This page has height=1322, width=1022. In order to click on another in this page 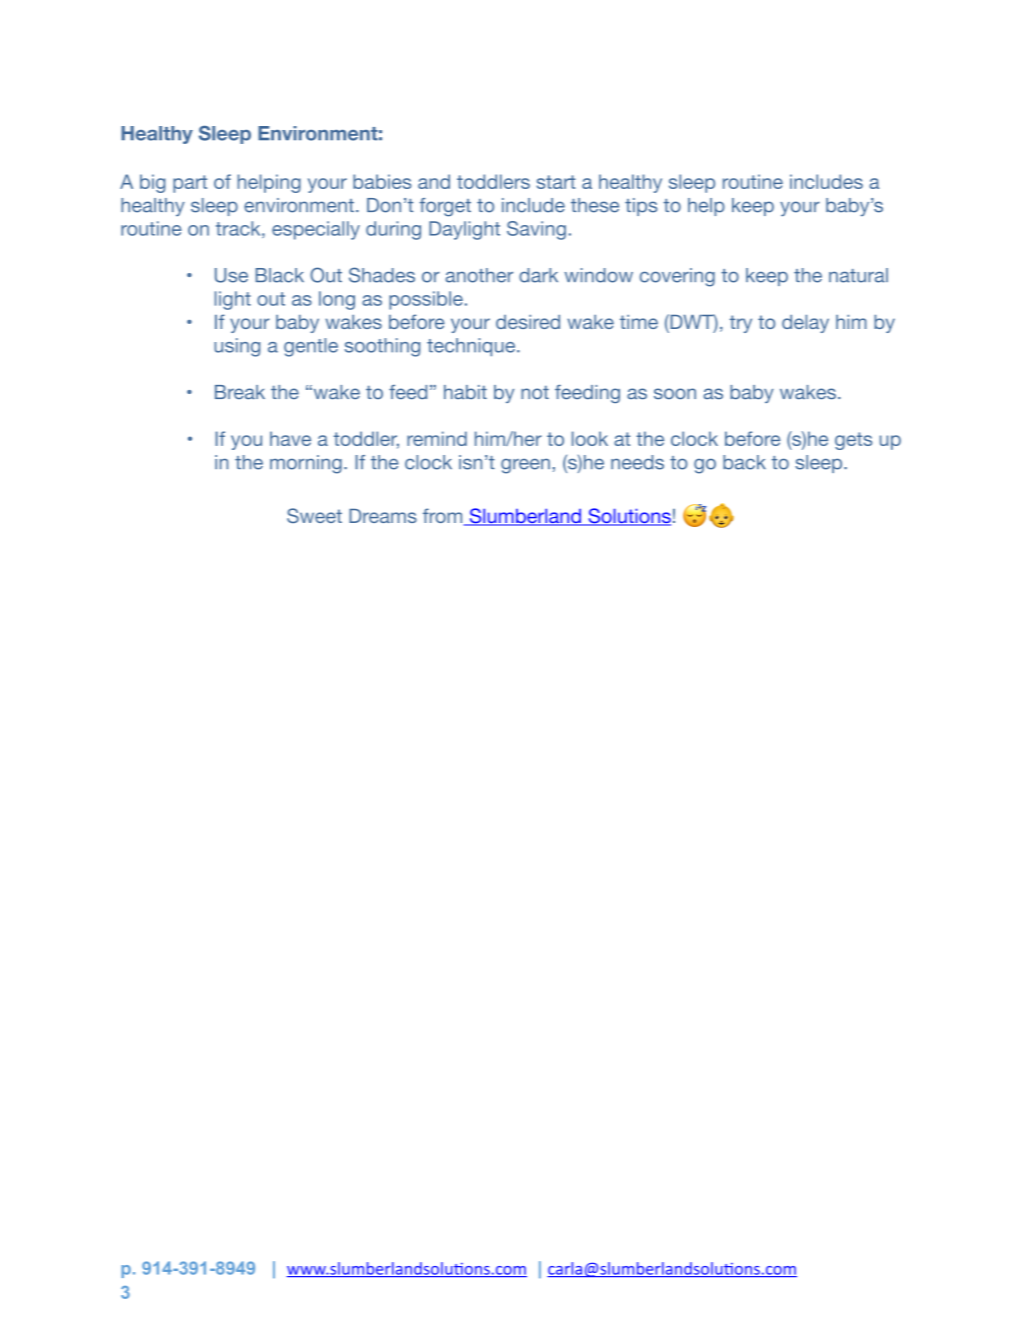, I will do `click(479, 275)`.
